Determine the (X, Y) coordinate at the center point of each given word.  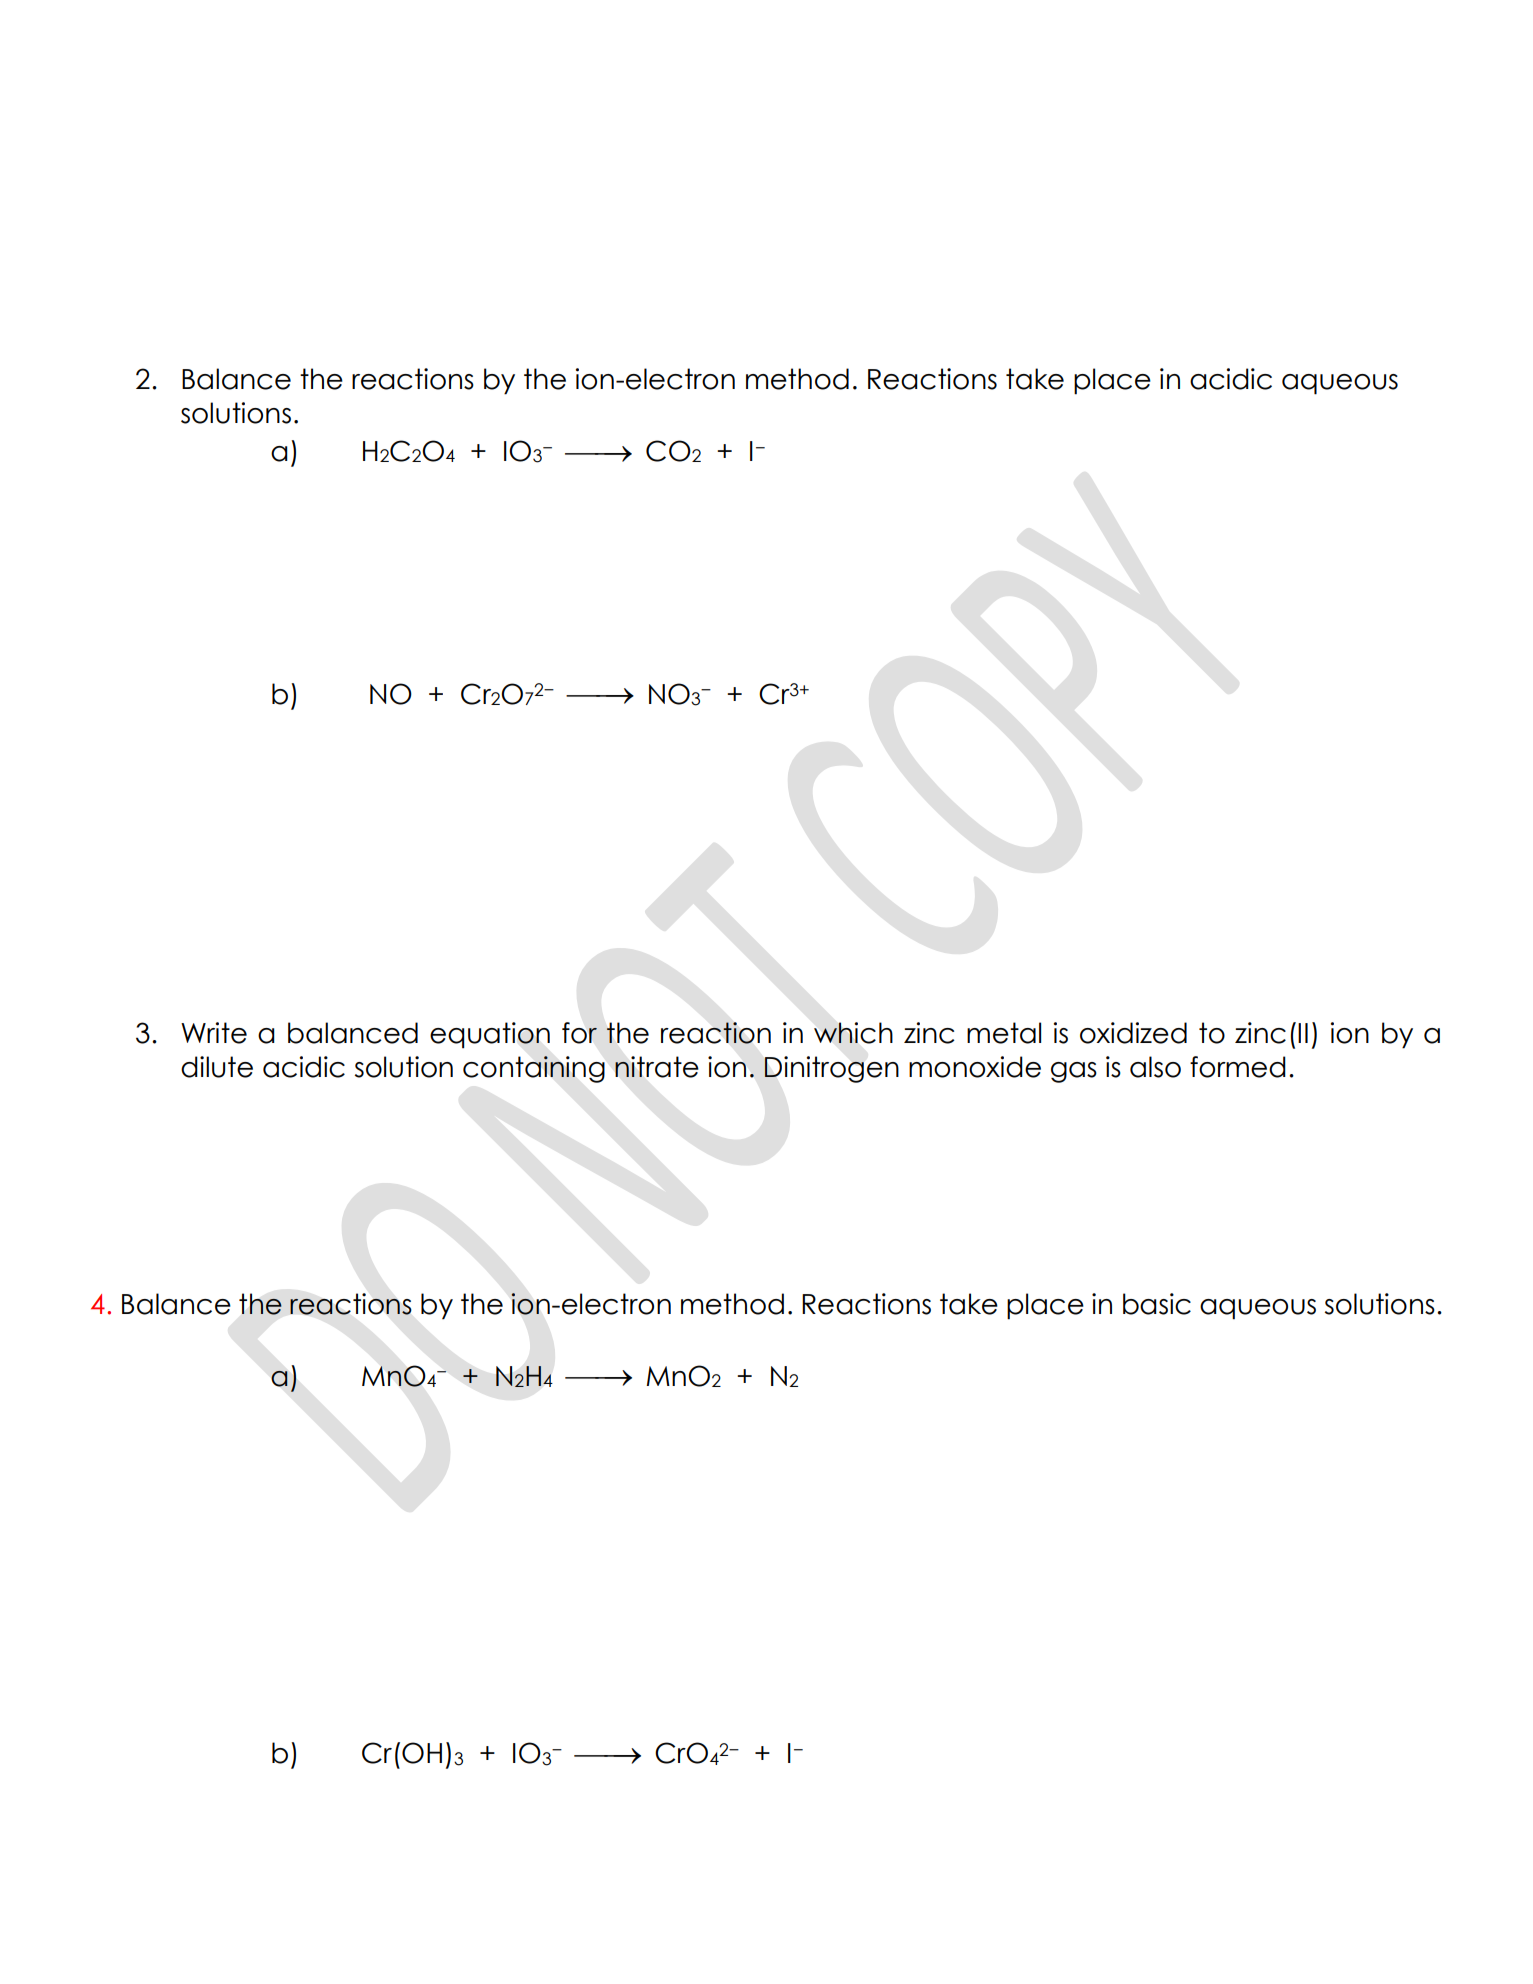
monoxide (975, 1067)
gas (1074, 1072)
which (853, 1033)
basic (1157, 1304)
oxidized (1133, 1033)
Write (214, 1033)
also (1155, 1067)
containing (534, 1069)
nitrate (657, 1067)
